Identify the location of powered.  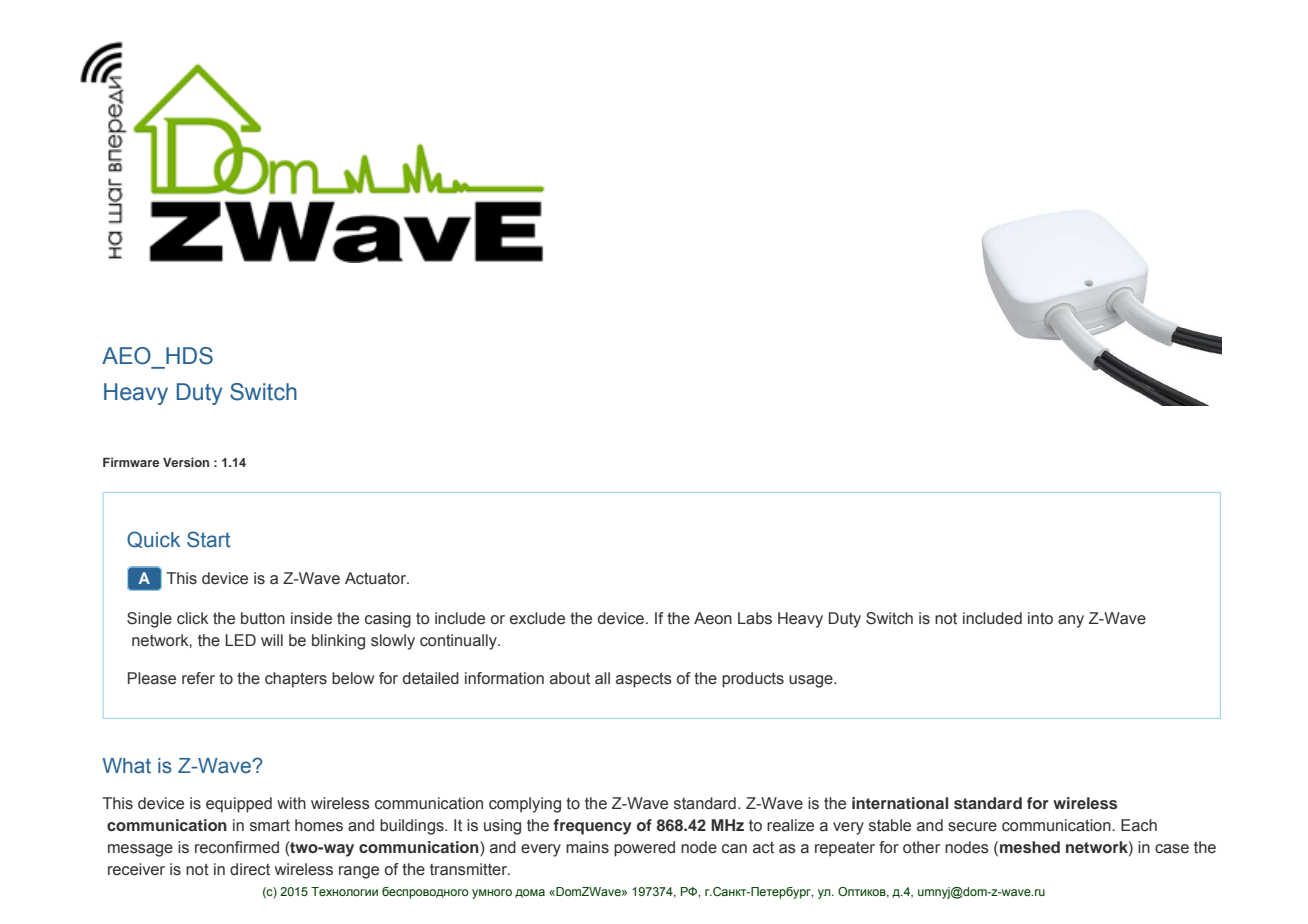
(644, 849).
